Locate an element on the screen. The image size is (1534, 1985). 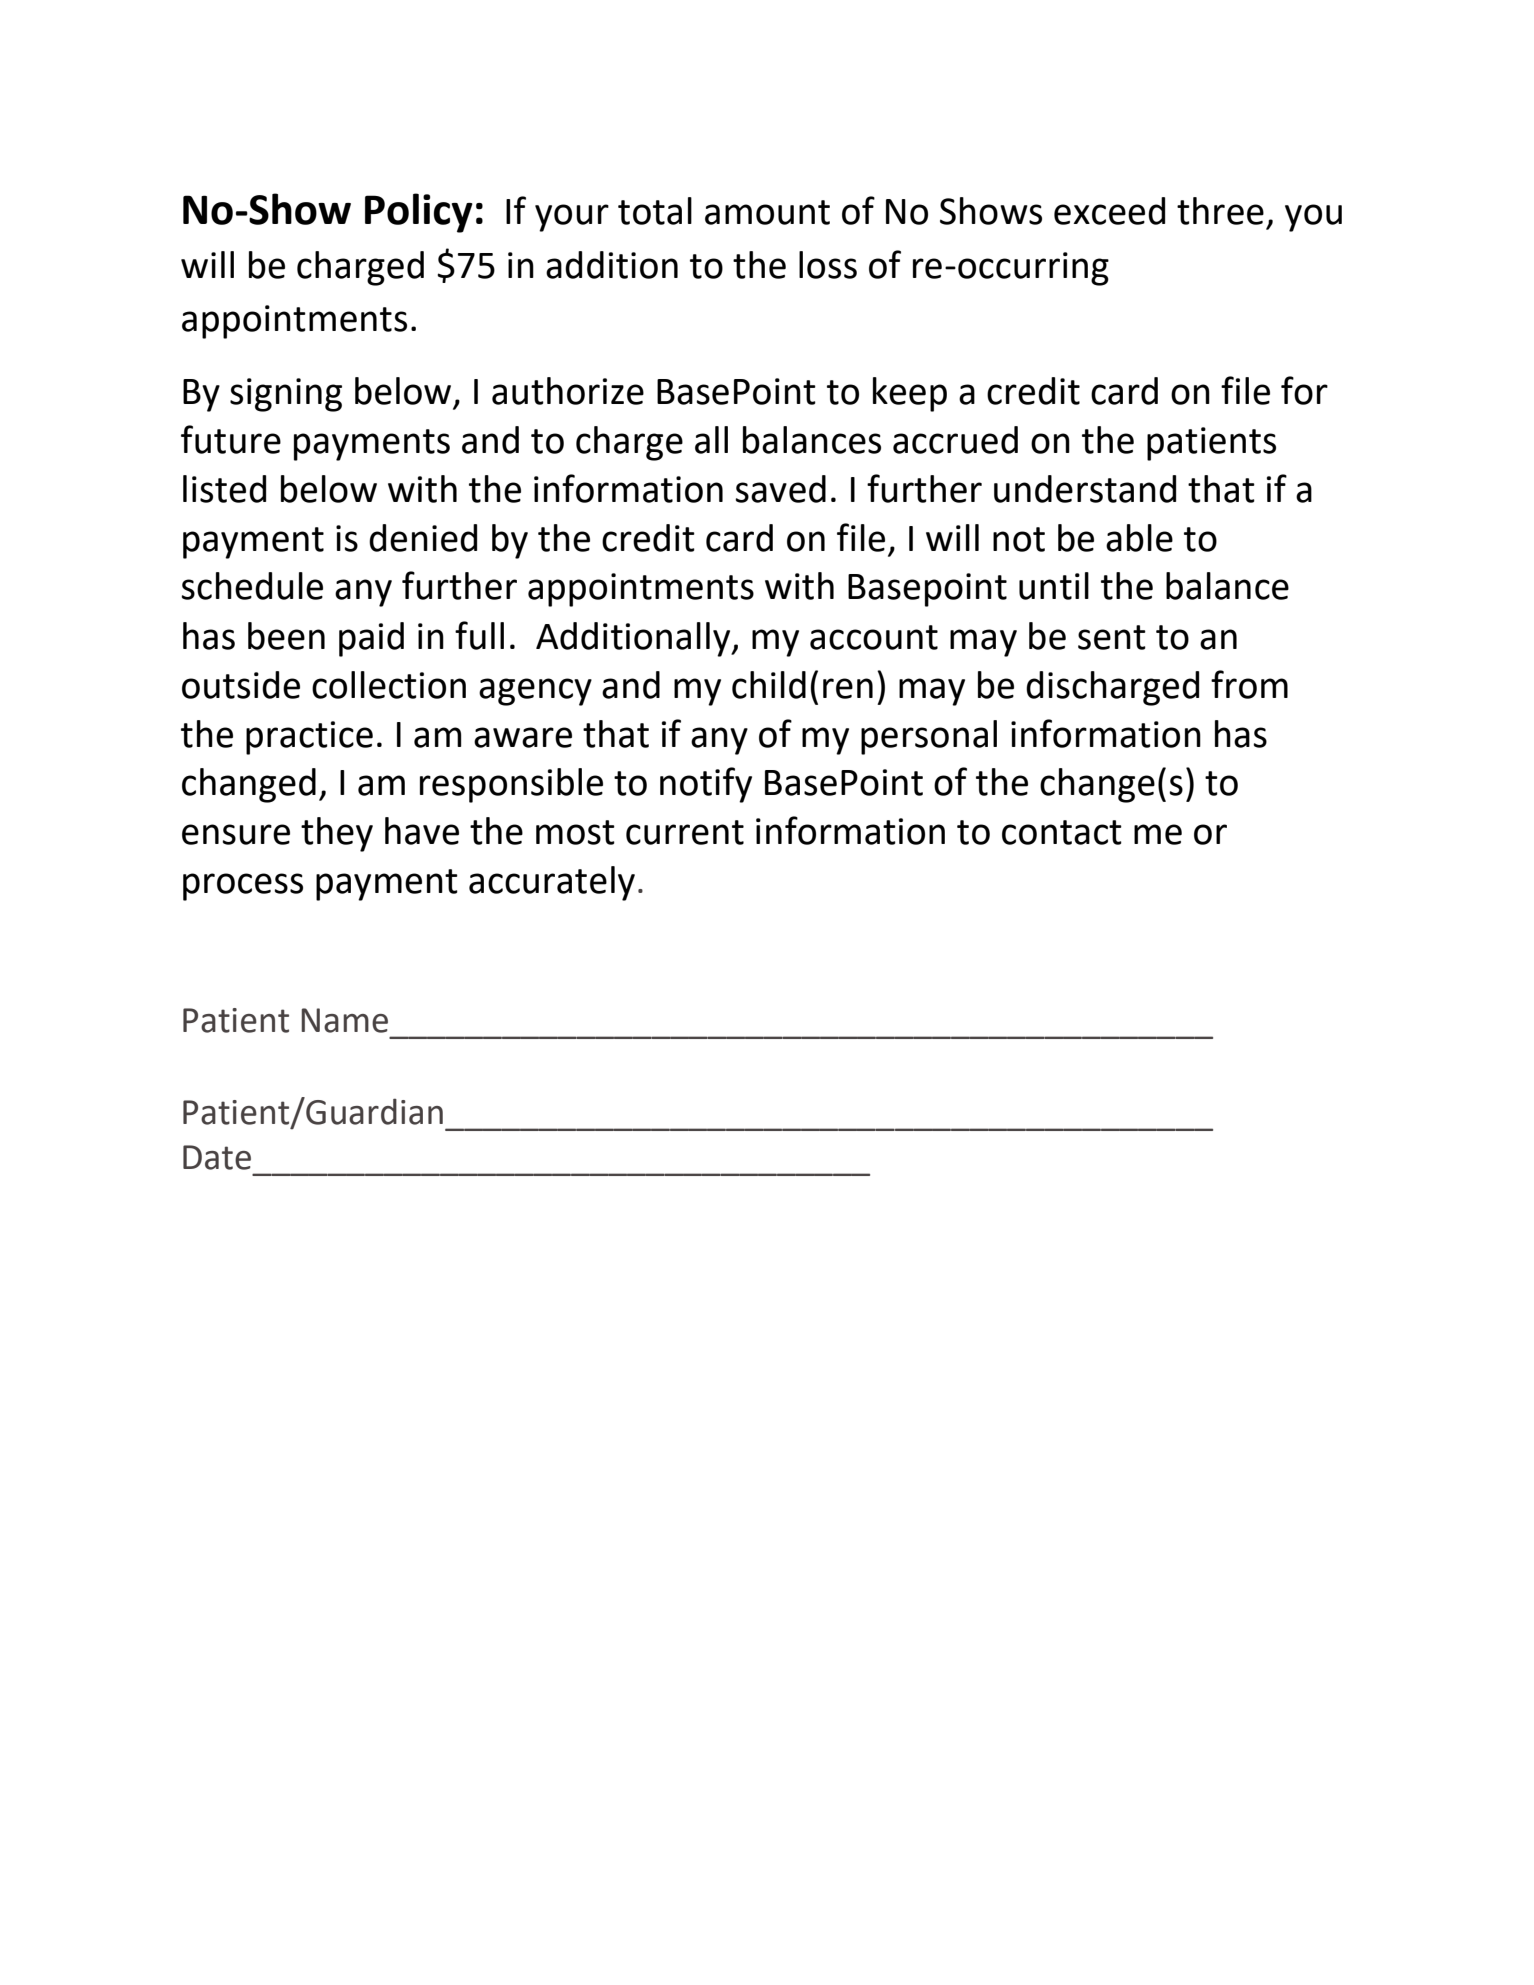
exceed is located at coordinates (1109, 211).
